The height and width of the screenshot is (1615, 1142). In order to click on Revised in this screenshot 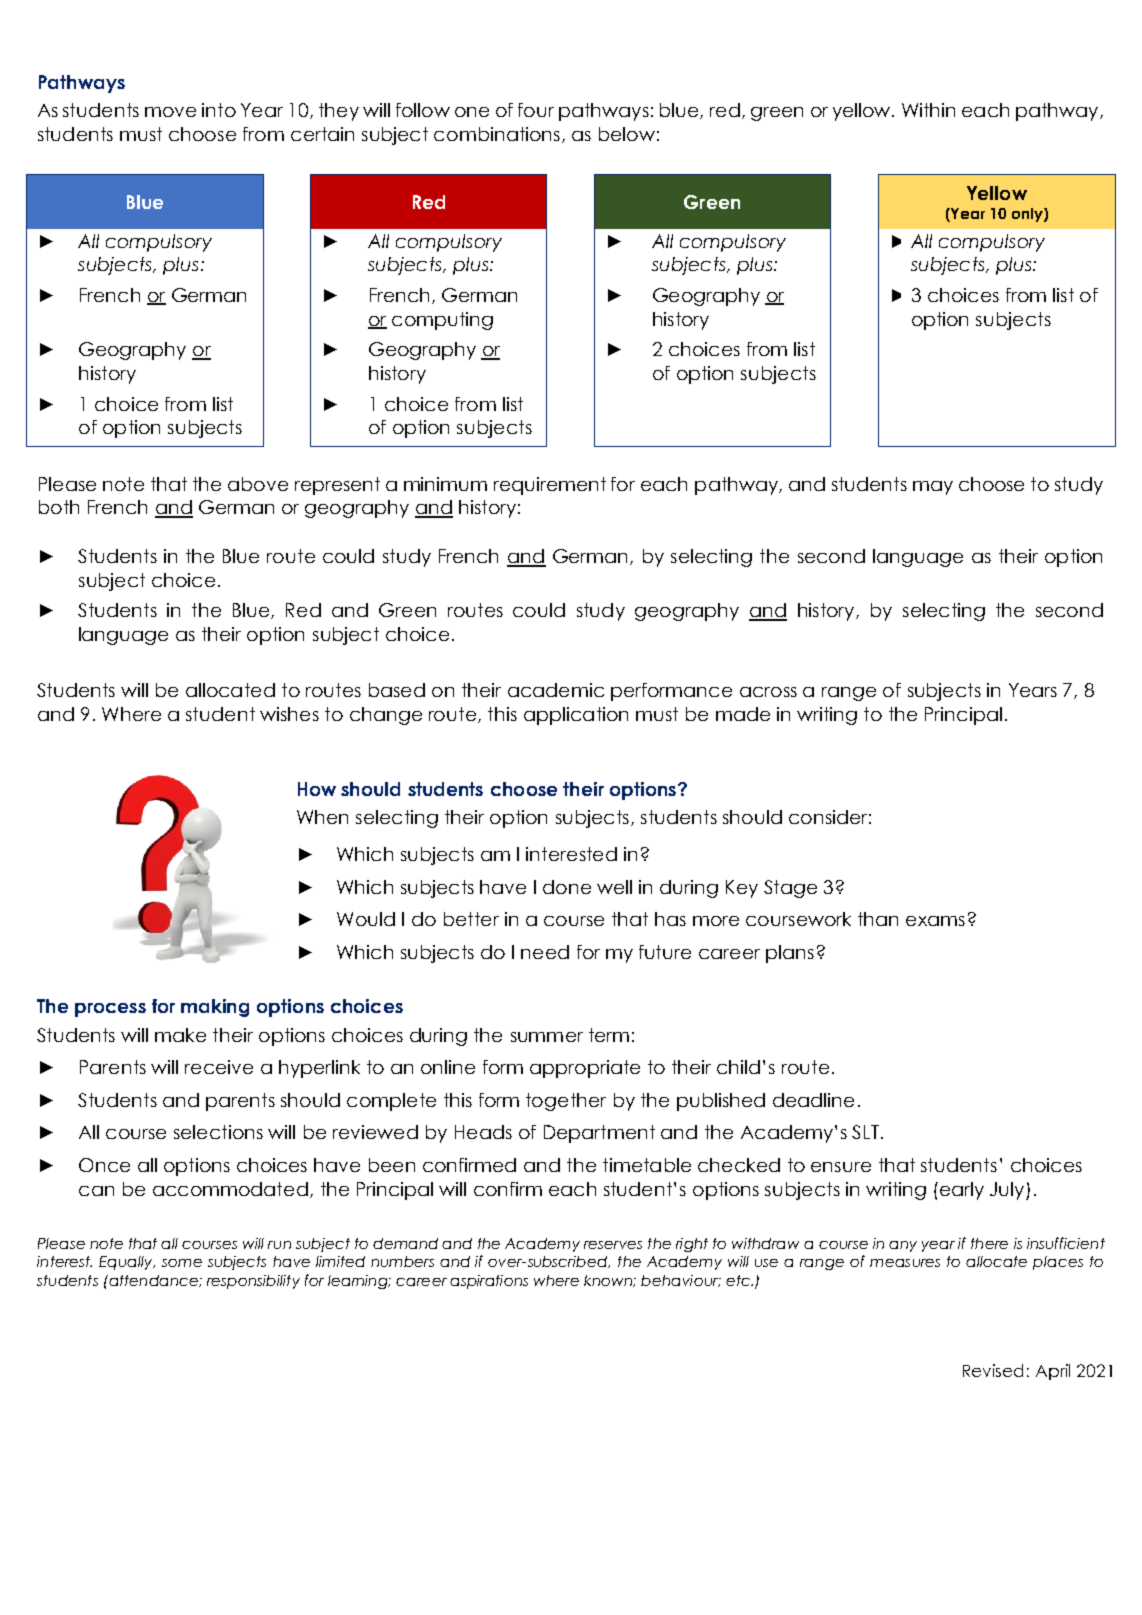, I will do `click(993, 1370)`.
